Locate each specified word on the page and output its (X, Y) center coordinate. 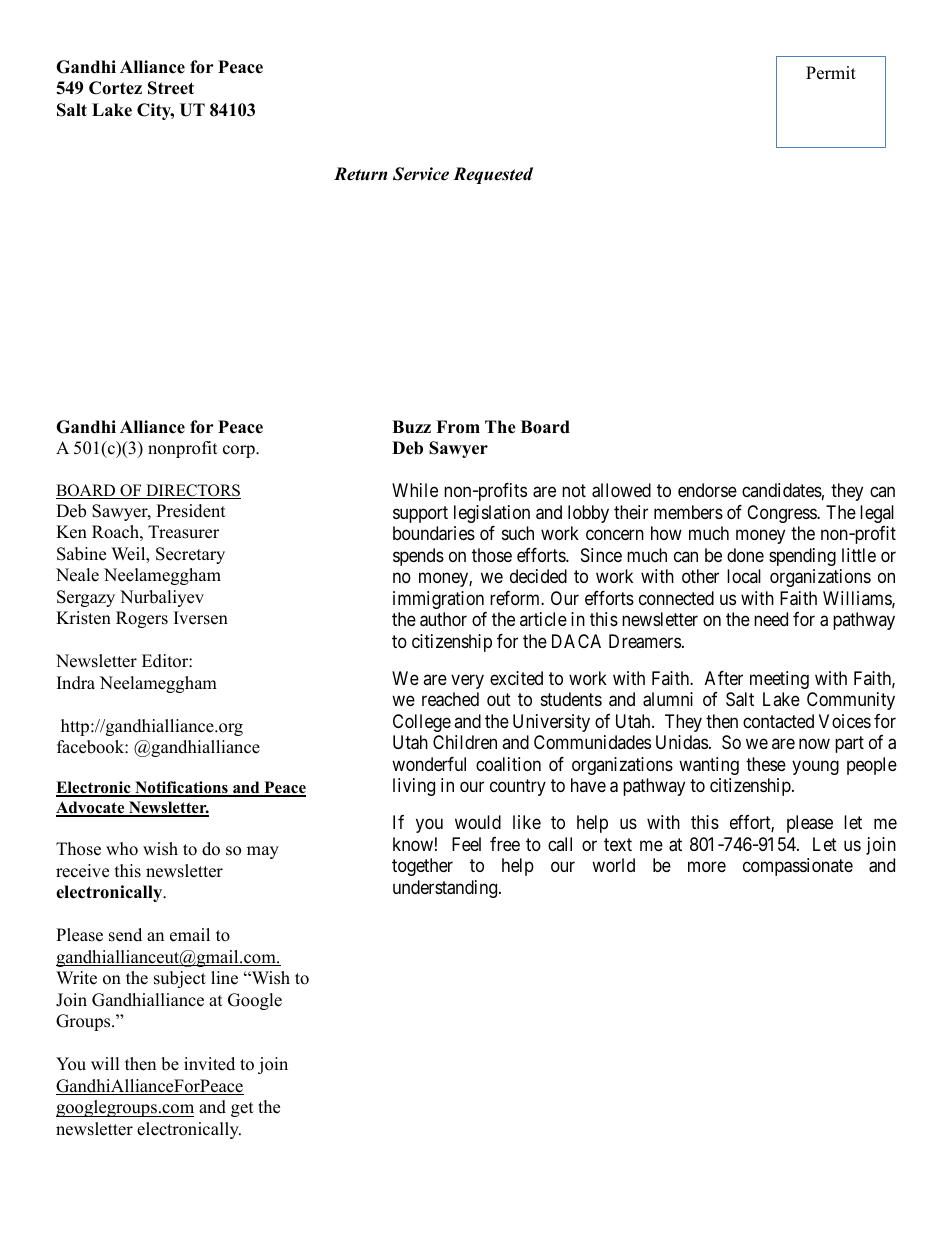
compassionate (798, 867)
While (415, 490)
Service (421, 174)
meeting (779, 680)
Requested (493, 175)
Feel (466, 844)
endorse (707, 490)
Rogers (142, 619)
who (122, 849)
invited (209, 1064)
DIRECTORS (192, 491)
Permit (831, 73)
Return (360, 174)
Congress (782, 514)
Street (171, 88)
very (467, 681)
